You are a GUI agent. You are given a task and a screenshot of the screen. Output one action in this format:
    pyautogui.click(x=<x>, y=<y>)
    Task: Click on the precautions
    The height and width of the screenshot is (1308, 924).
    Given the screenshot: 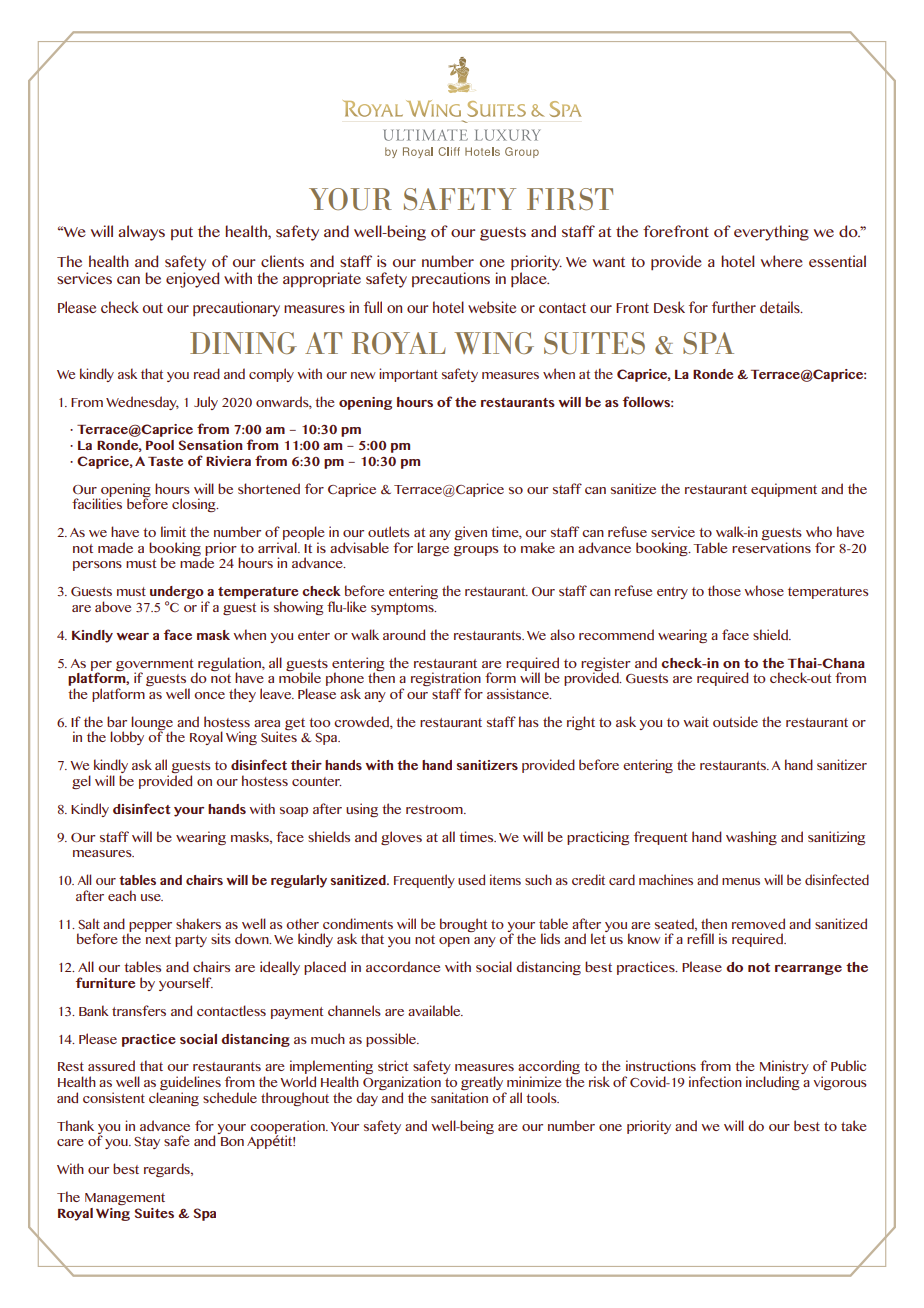 What is the action you would take?
    pyautogui.click(x=451, y=279)
